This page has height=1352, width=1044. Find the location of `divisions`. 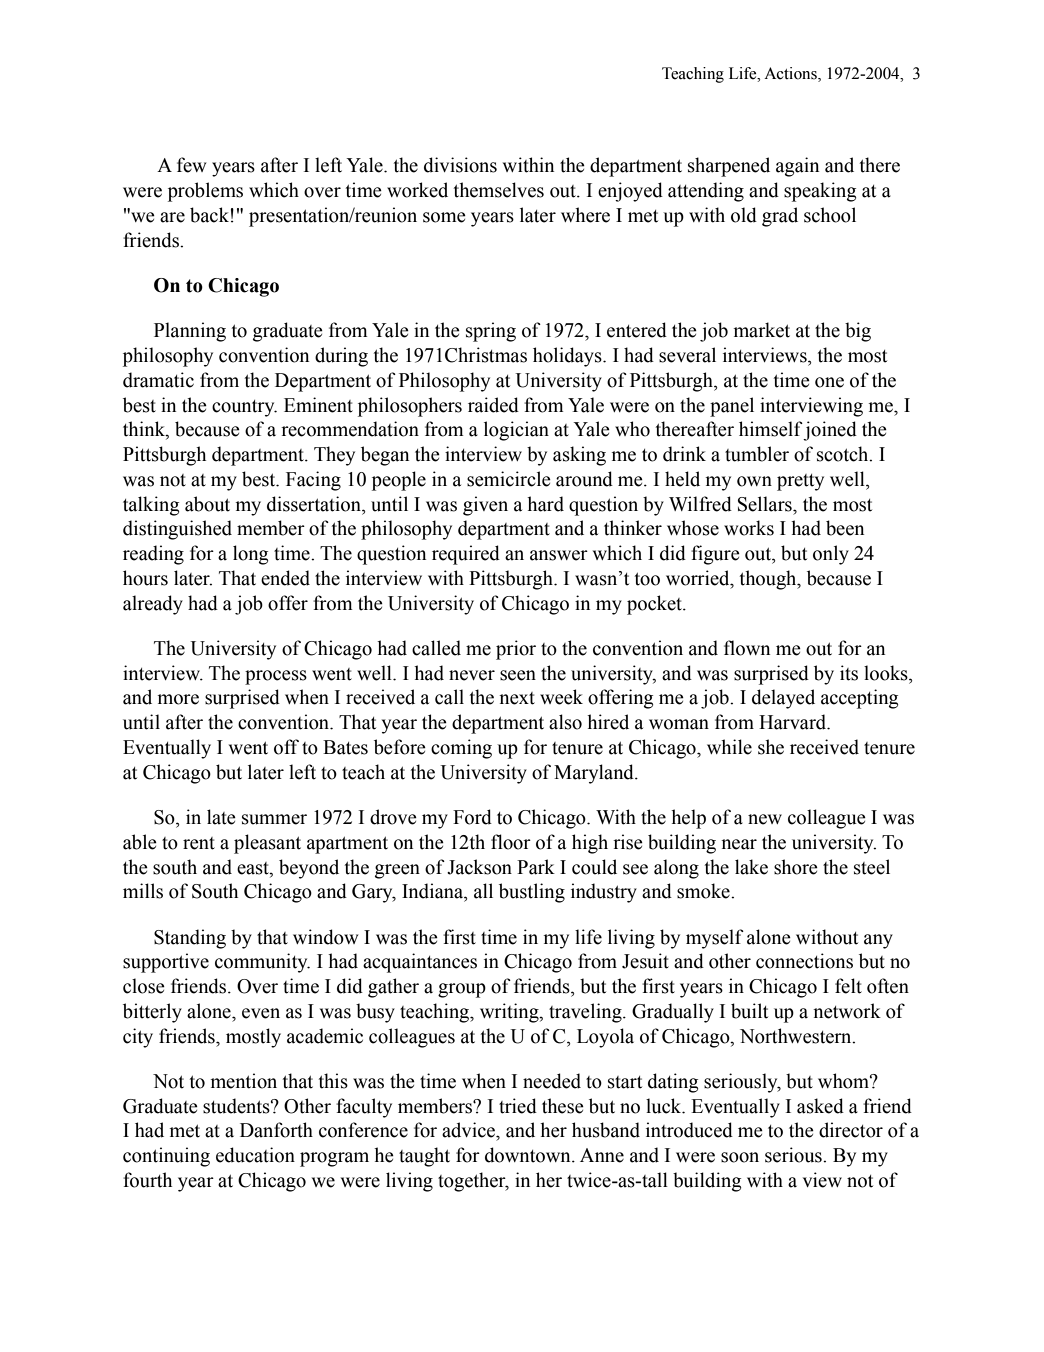

divisions is located at coordinates (460, 165).
